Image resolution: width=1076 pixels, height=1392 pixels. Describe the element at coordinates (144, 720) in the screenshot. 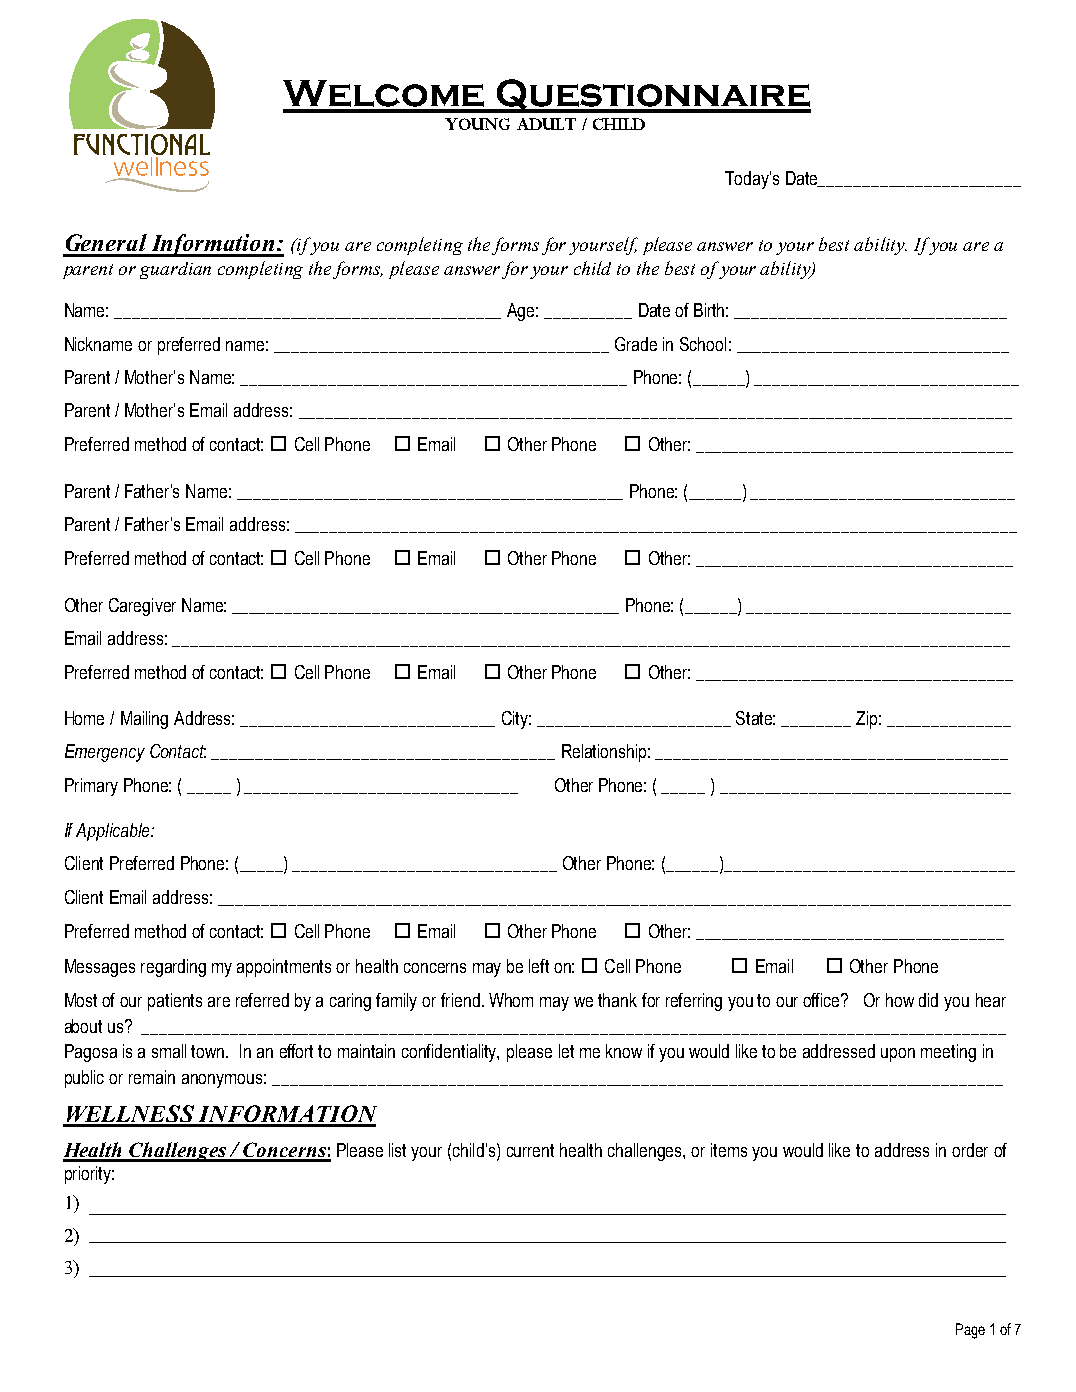

I see `Mailing` at that location.
